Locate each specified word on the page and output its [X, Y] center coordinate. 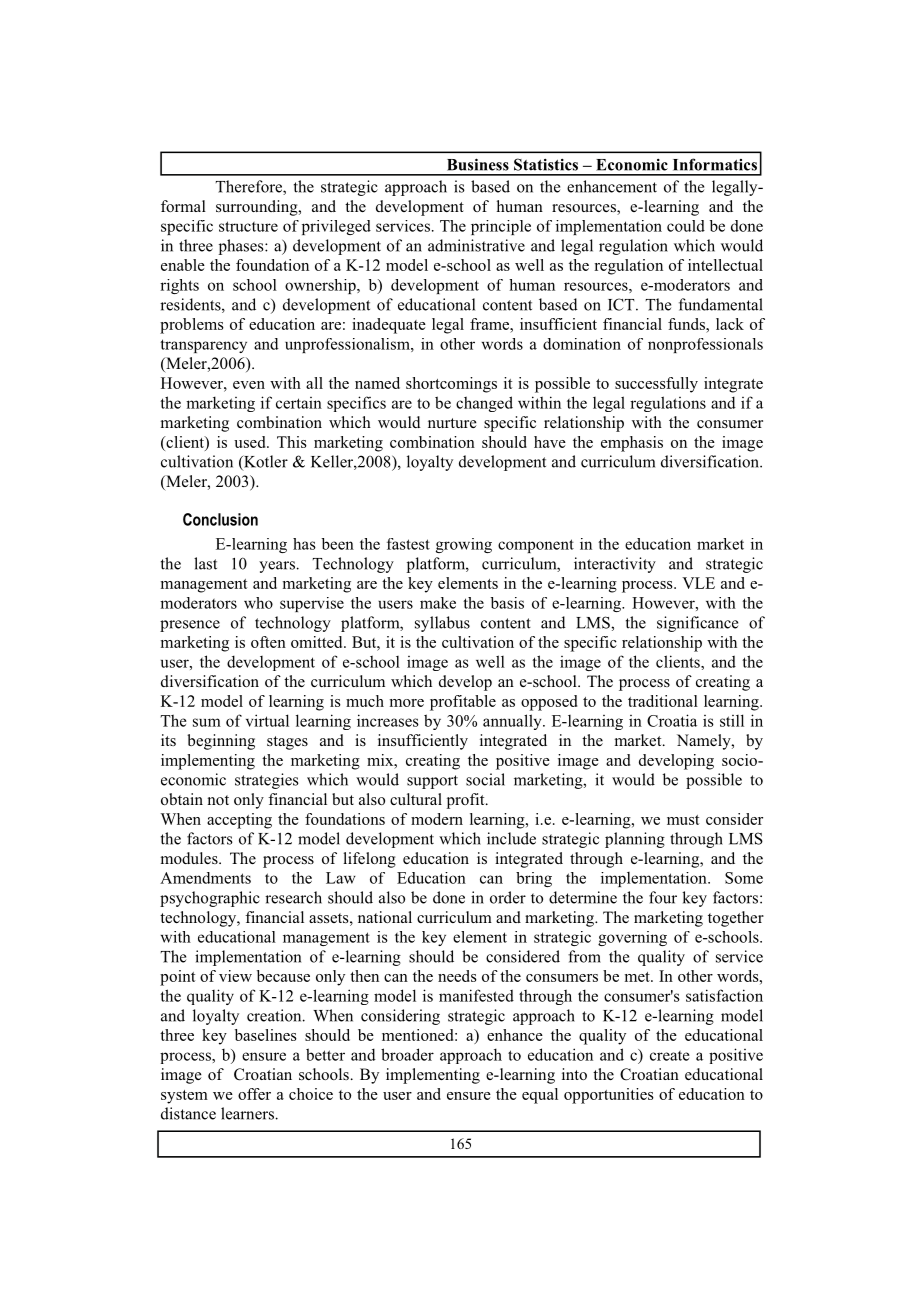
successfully [656, 385]
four [663, 897]
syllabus [442, 624]
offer [254, 1094]
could [686, 226]
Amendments [205, 878]
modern [437, 819]
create [670, 1056]
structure [248, 226]
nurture [452, 423]
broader [407, 1054]
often [268, 642]
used [251, 442]
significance [697, 624]
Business [478, 164]
